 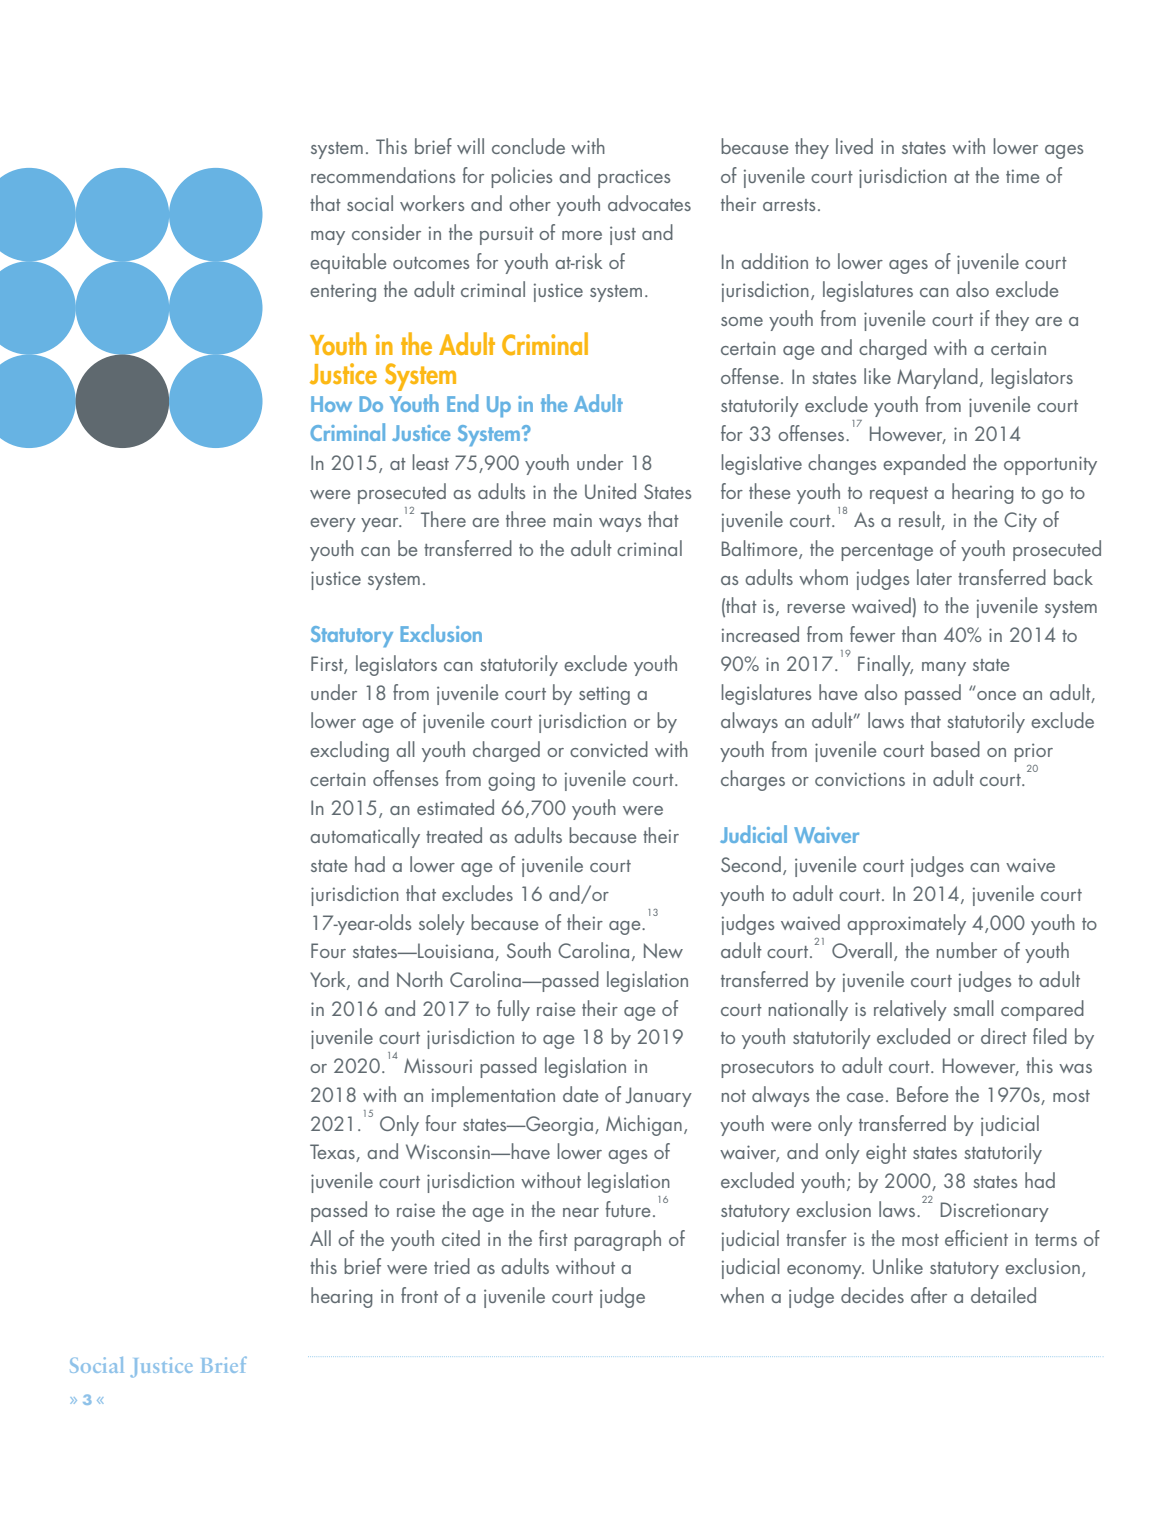 I want to click on charges, so click(x=753, y=780).
